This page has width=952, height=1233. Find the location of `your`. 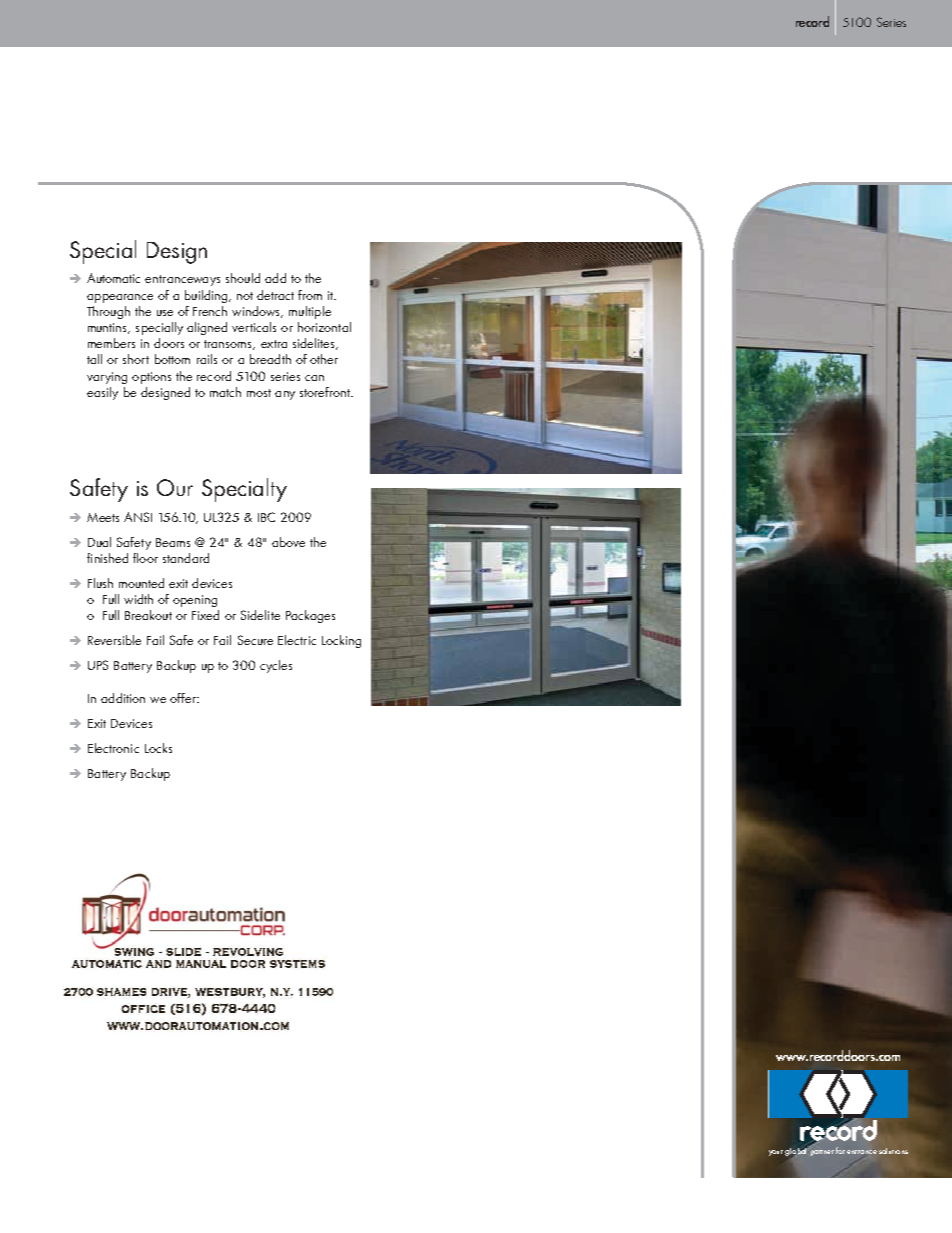

your is located at coordinates (776, 1153).
